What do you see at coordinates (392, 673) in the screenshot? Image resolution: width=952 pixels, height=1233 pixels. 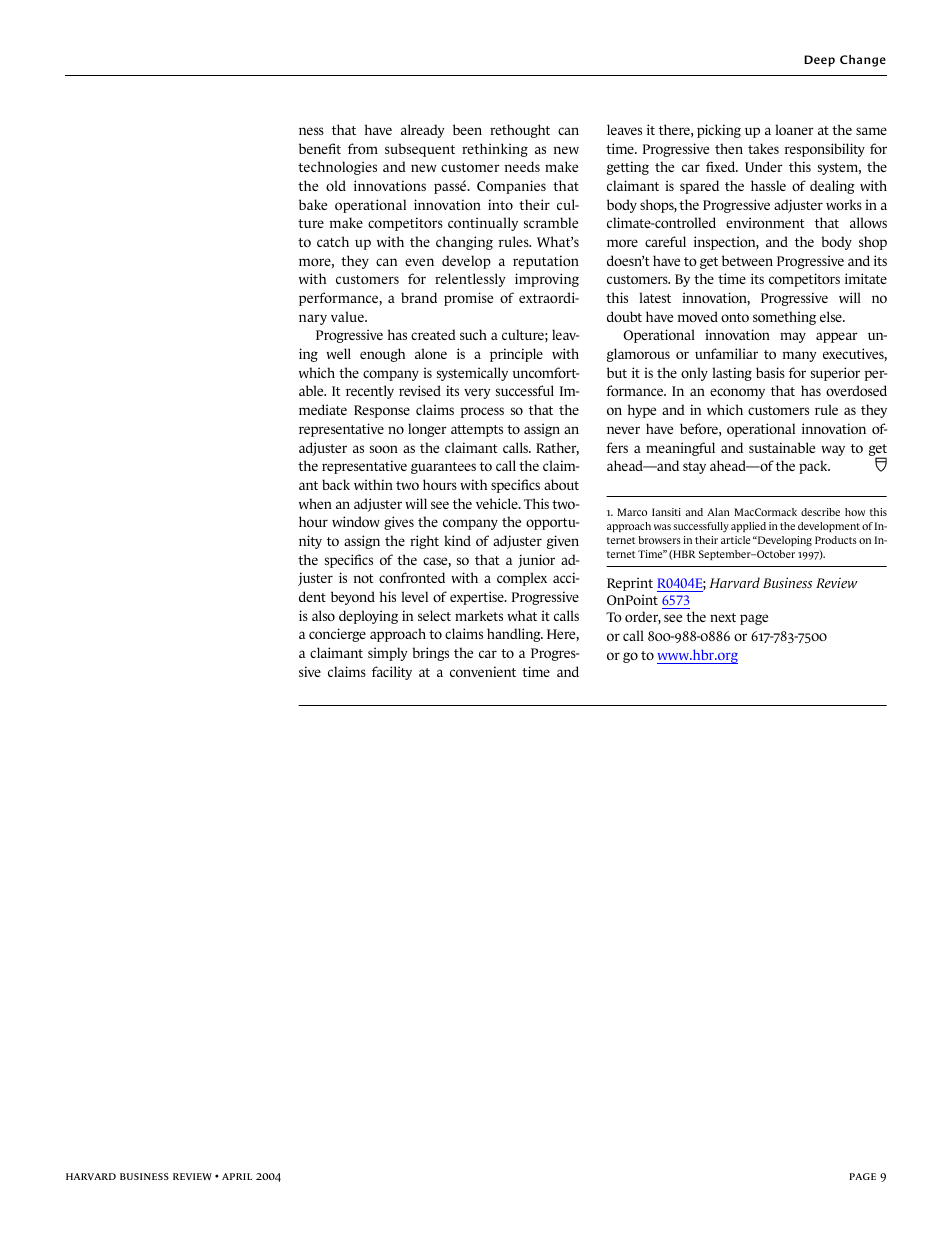 I see `facility` at bounding box center [392, 673].
